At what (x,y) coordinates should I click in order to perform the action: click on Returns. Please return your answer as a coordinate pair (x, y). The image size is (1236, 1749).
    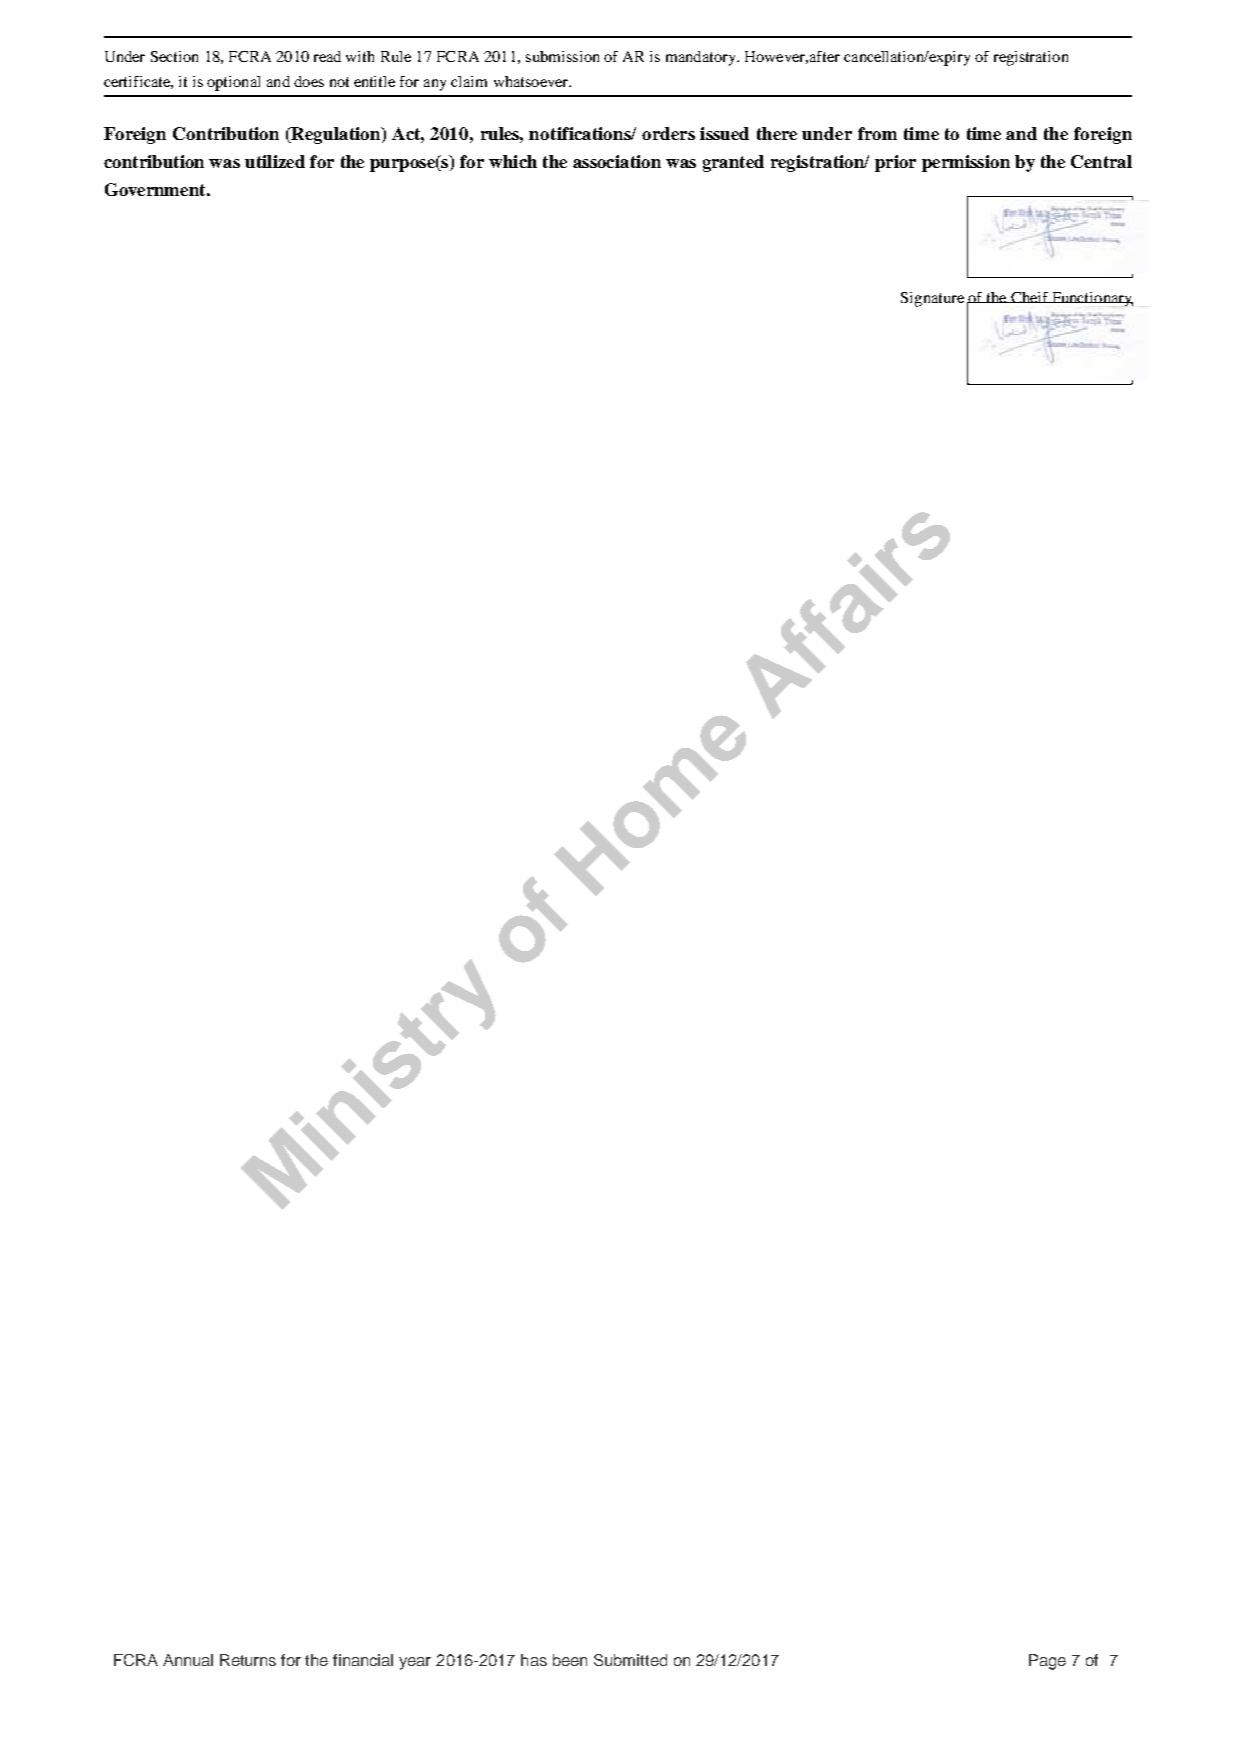
    Looking at the image, I should click on (248, 1660).
